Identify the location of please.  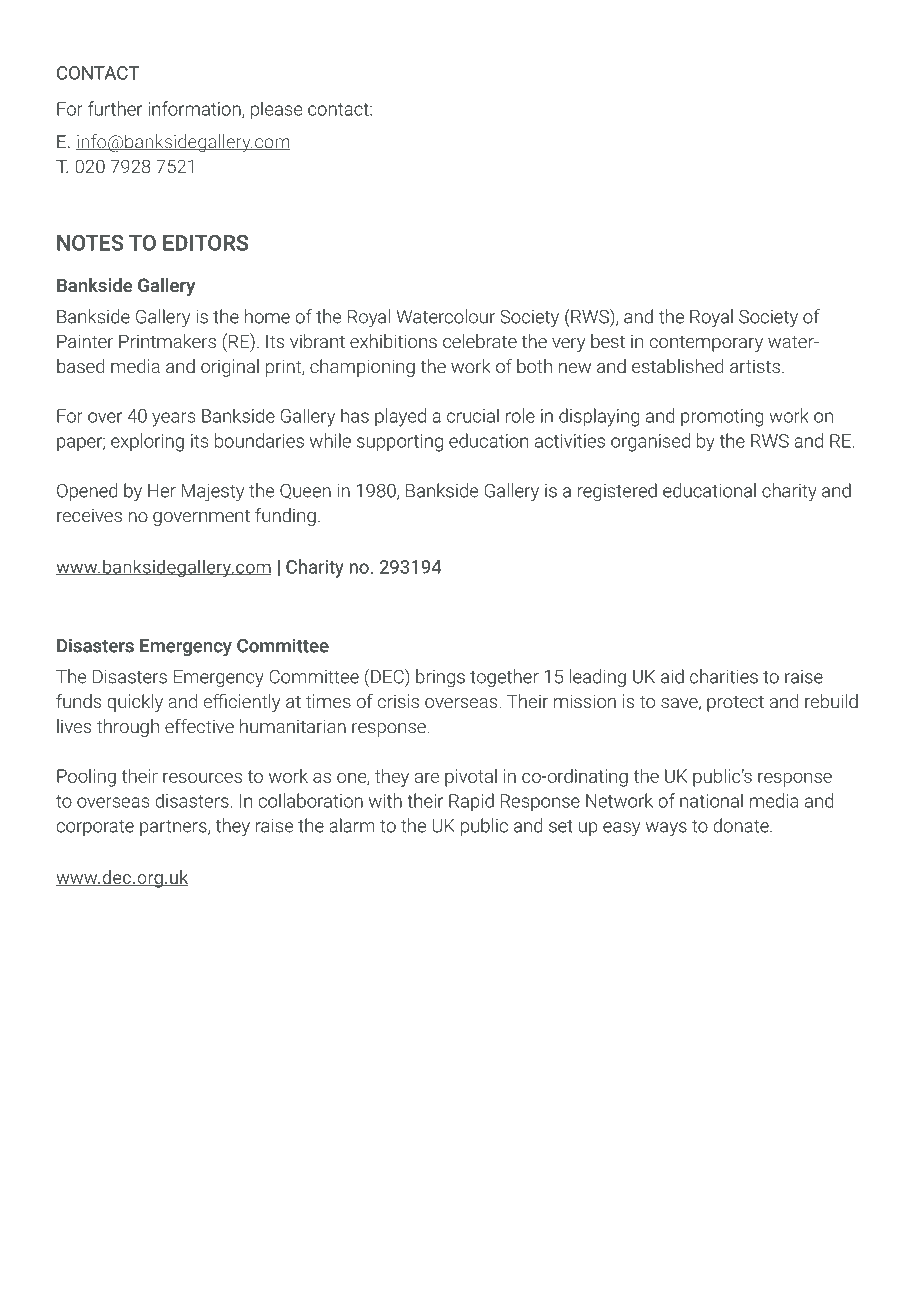
(276, 110).
